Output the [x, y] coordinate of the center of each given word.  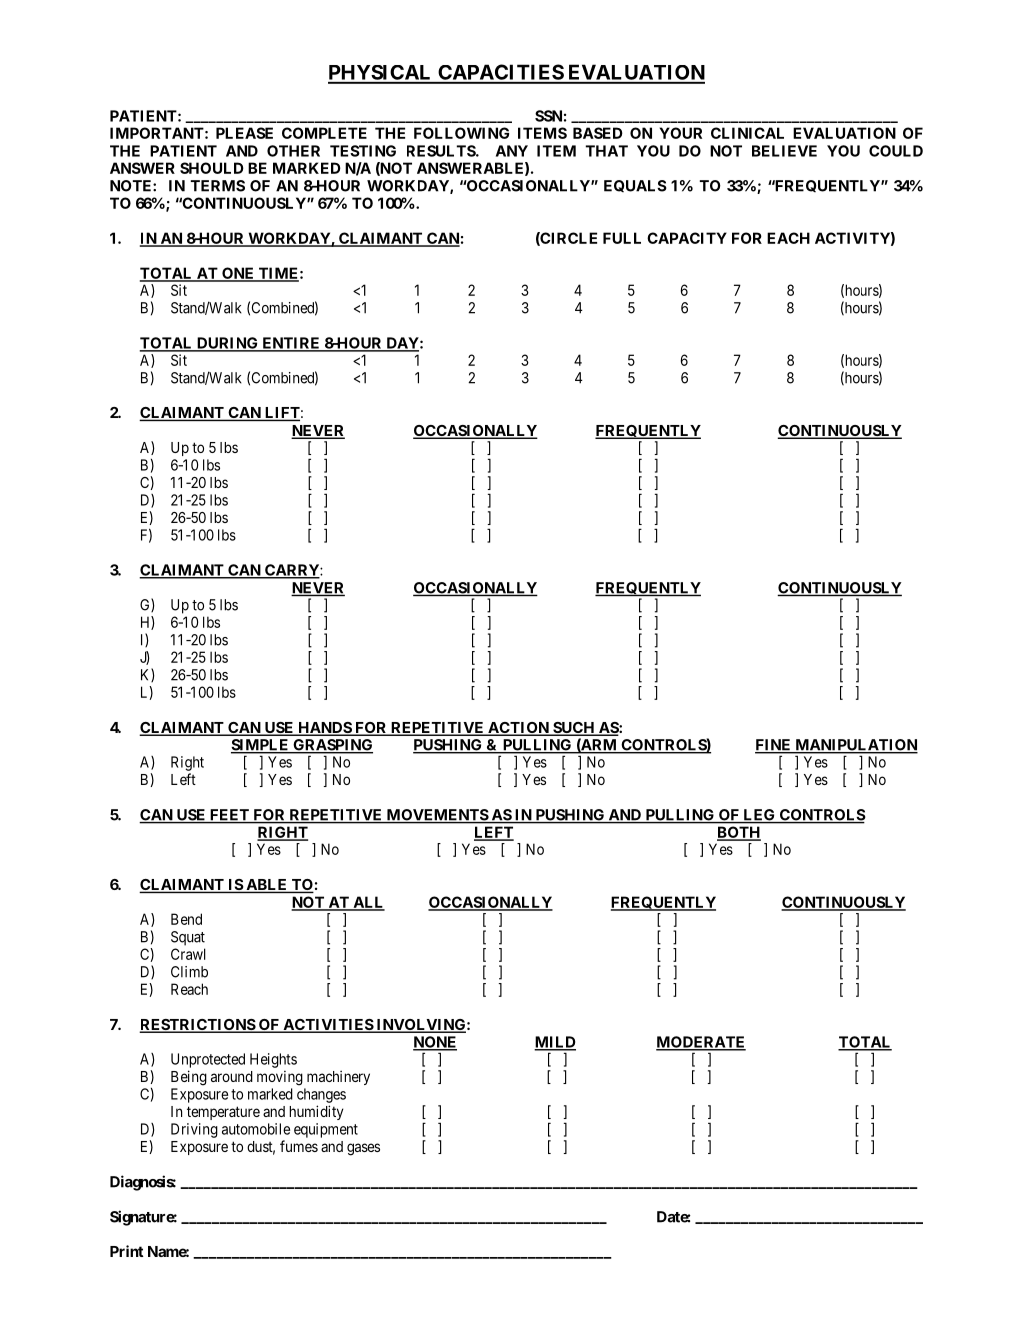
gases [363, 1149]
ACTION [518, 729]
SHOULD [212, 168]
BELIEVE [784, 151]
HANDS [324, 729]
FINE [774, 746]
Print [127, 1251]
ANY [512, 151]
